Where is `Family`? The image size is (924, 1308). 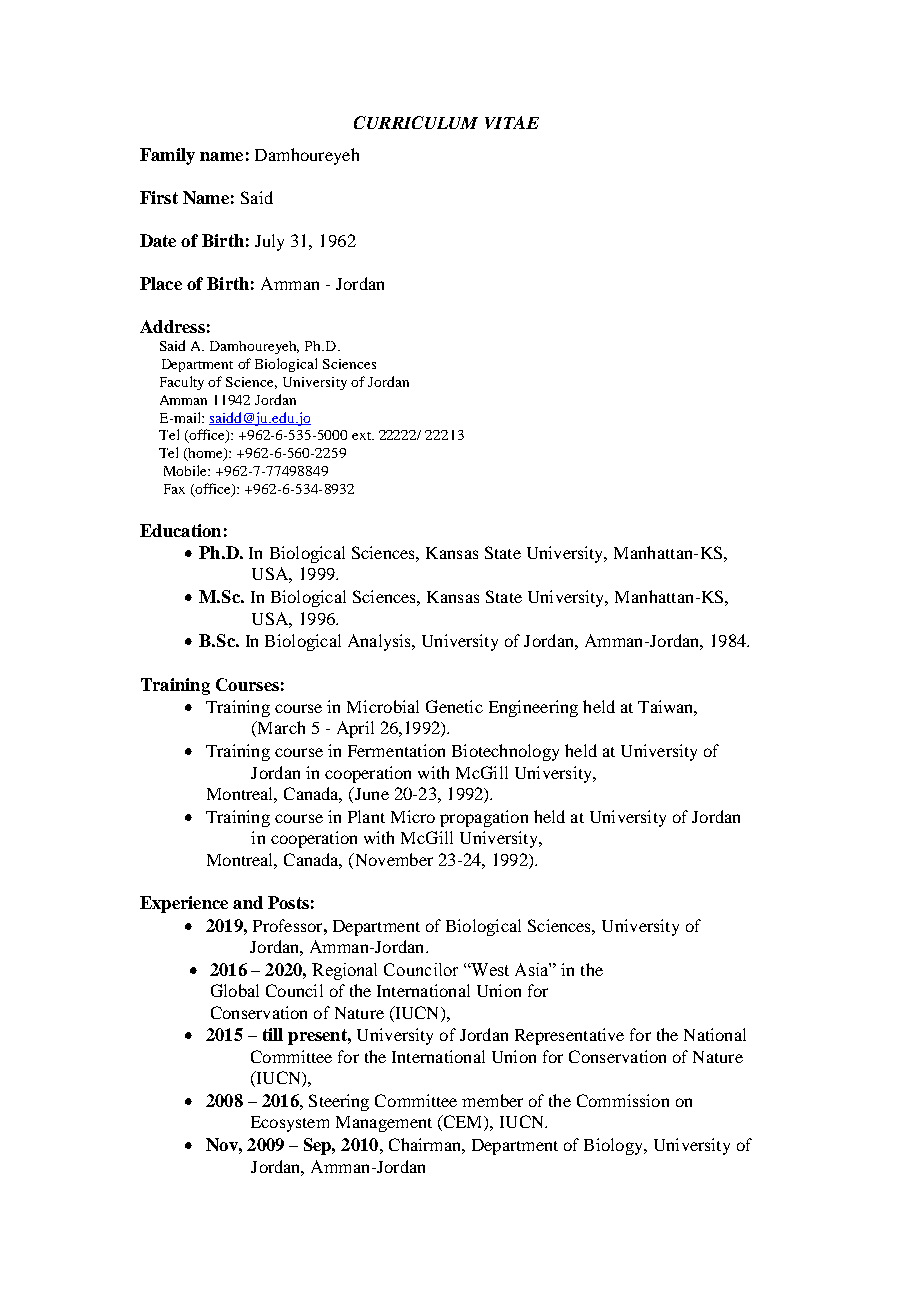
Family is located at coordinates (167, 156).
